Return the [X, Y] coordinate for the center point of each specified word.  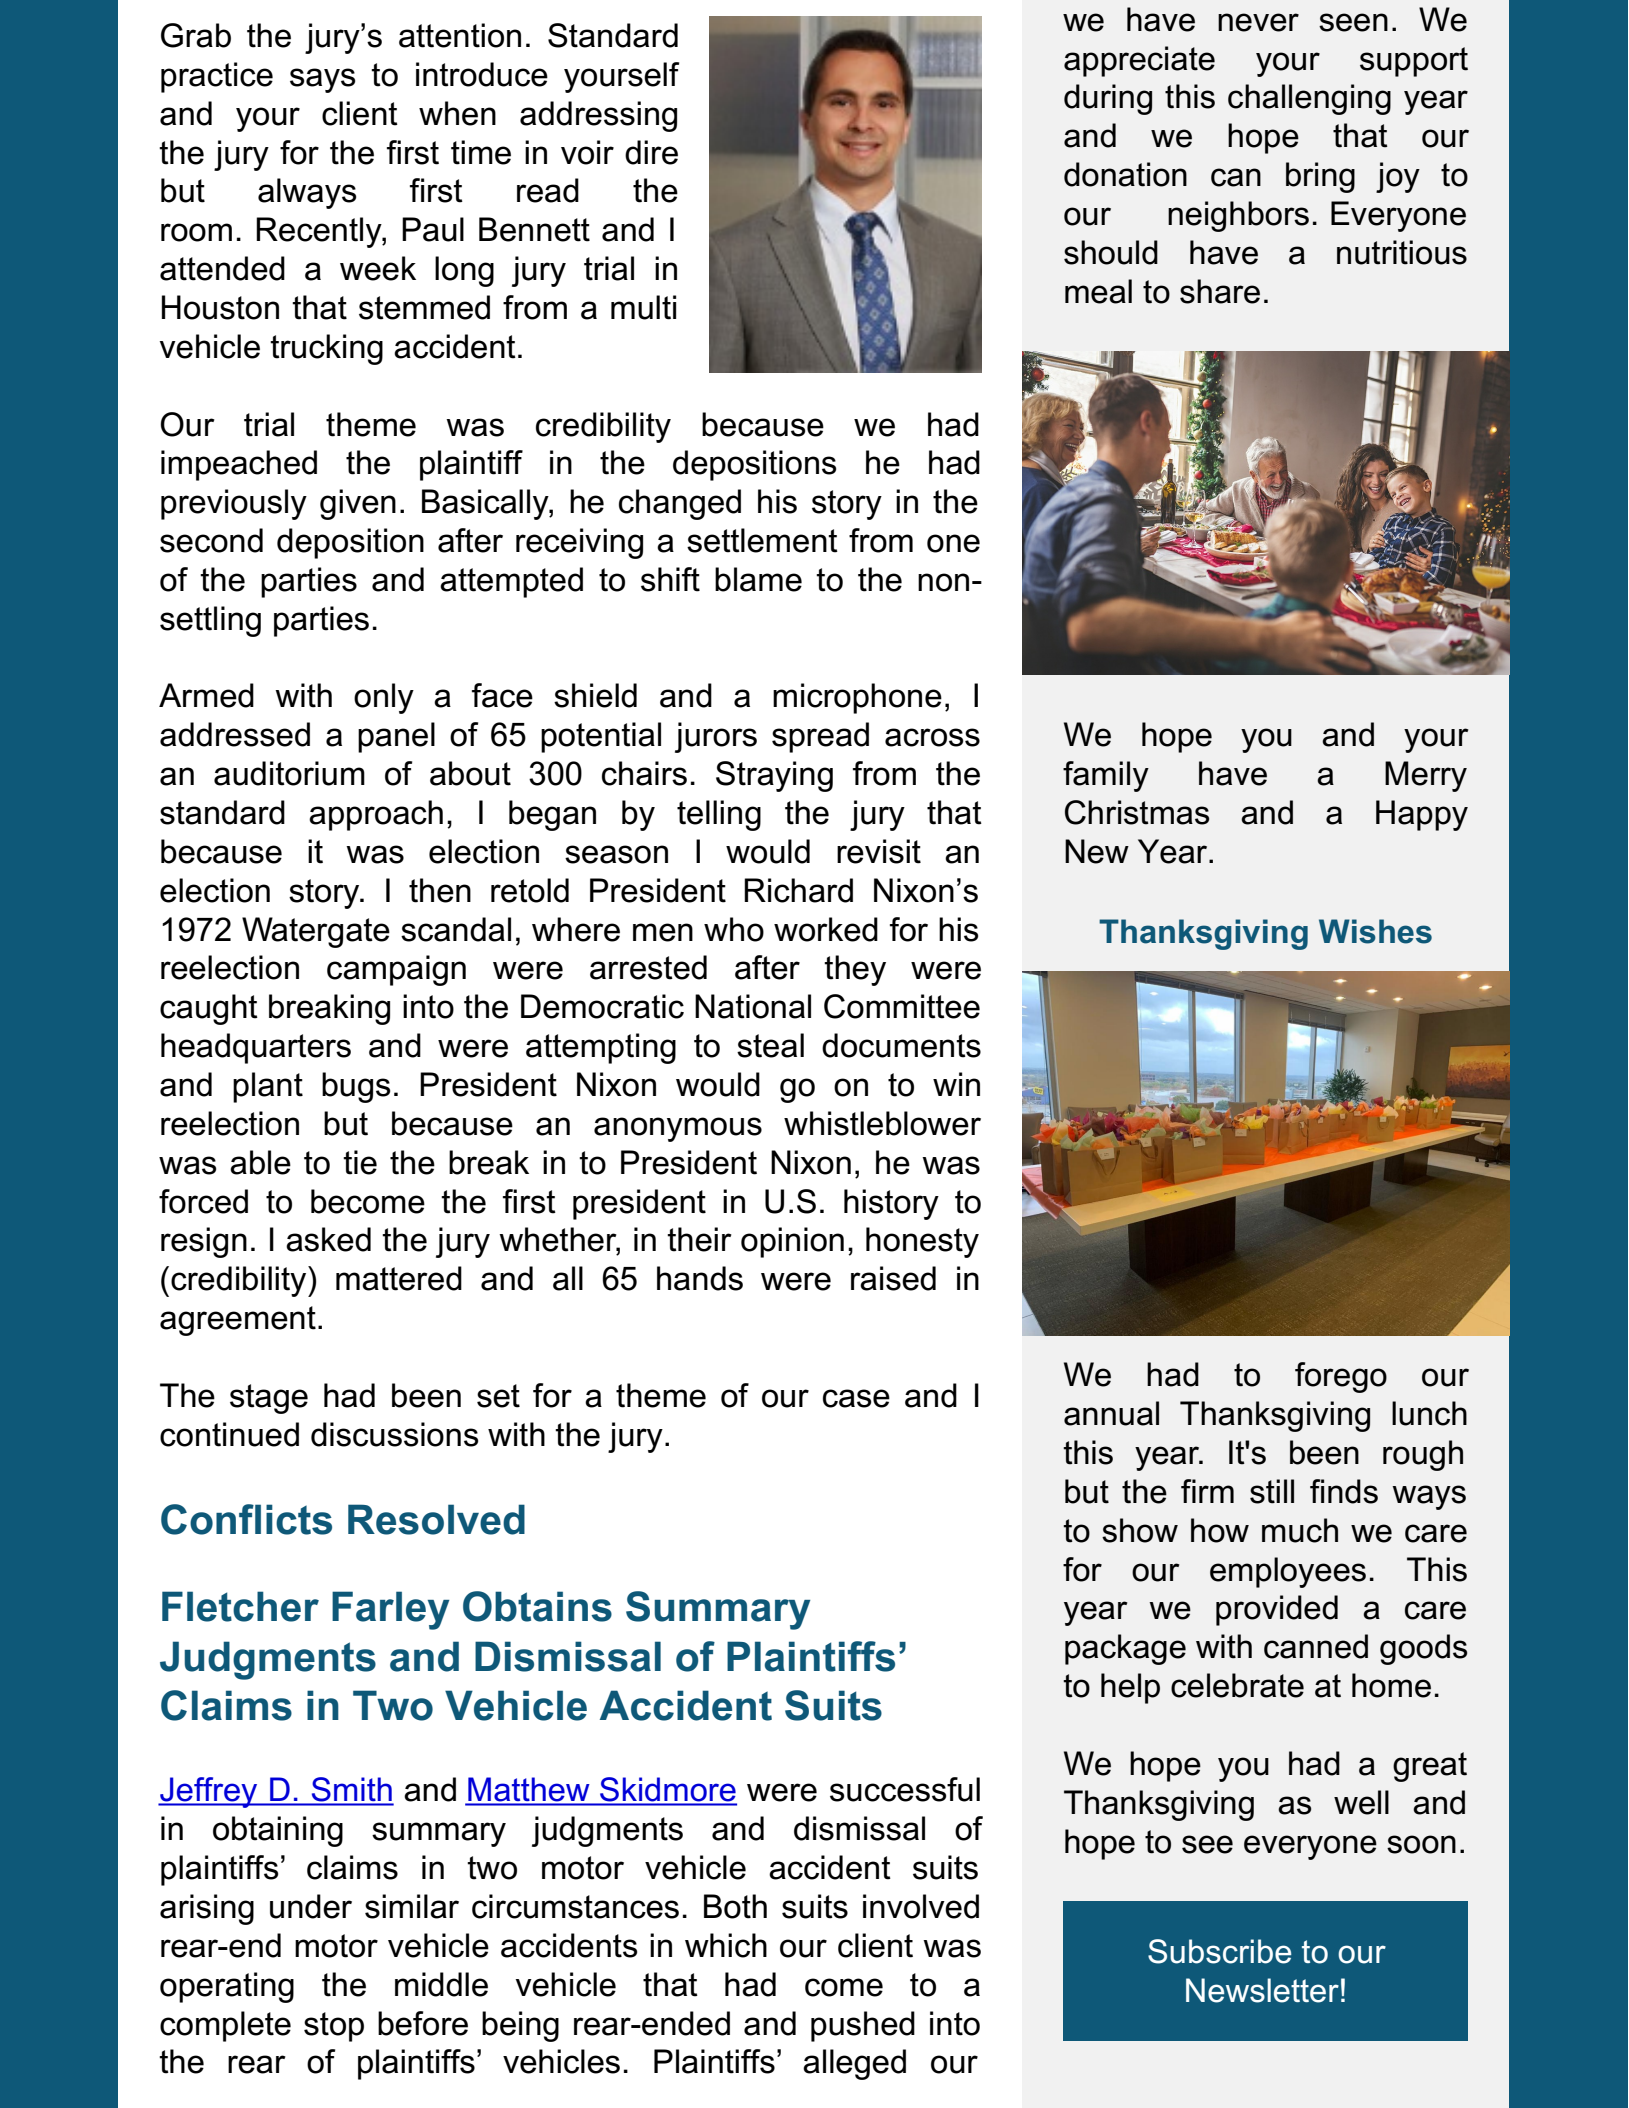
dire [651, 152]
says [322, 80]
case [856, 1398]
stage [269, 1399]
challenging [1309, 99]
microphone [857, 698]
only [384, 698]
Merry [1426, 776]
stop [334, 2027]
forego [1341, 1377]
